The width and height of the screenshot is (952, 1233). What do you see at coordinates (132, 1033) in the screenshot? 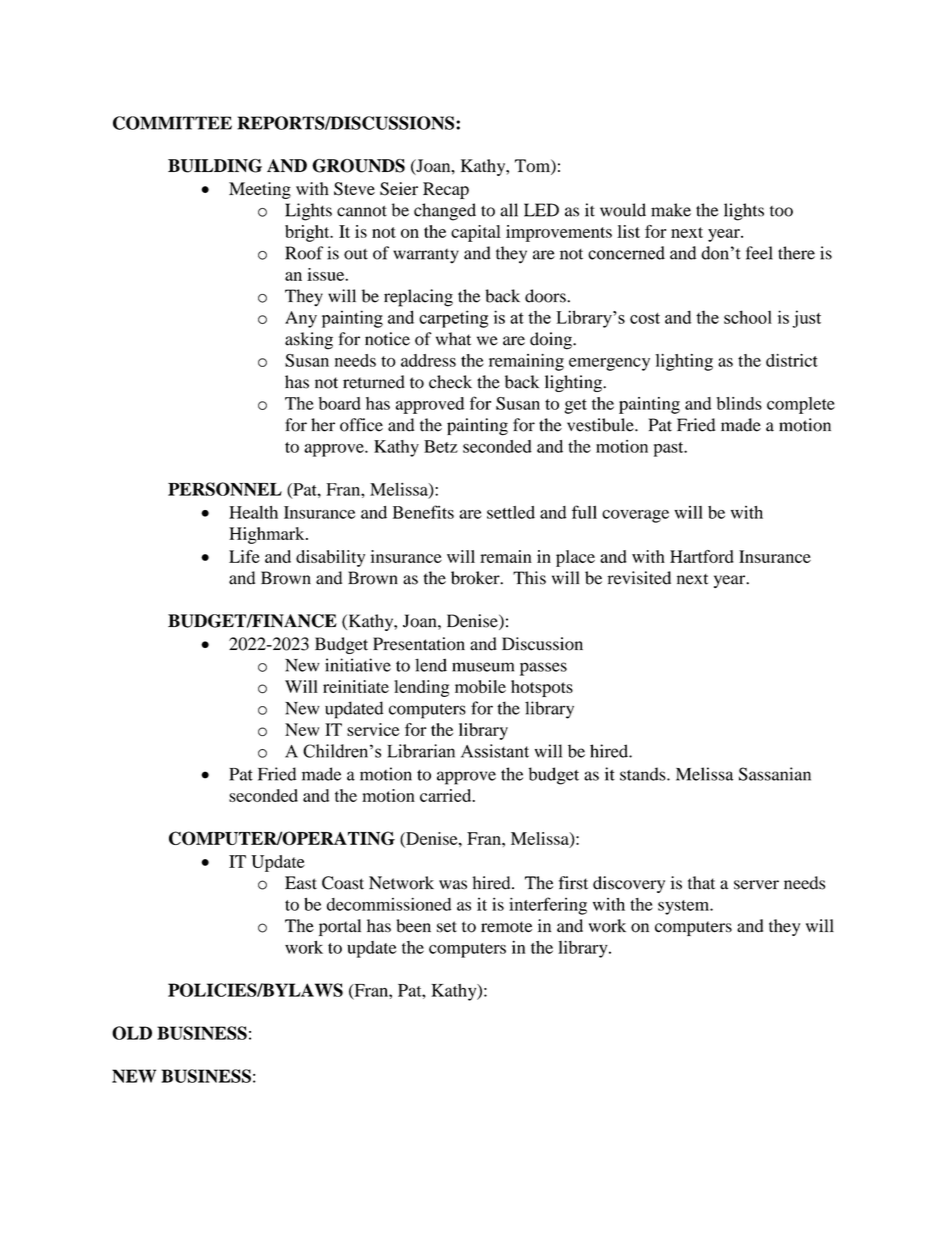
I see `OLD` at bounding box center [132, 1033].
